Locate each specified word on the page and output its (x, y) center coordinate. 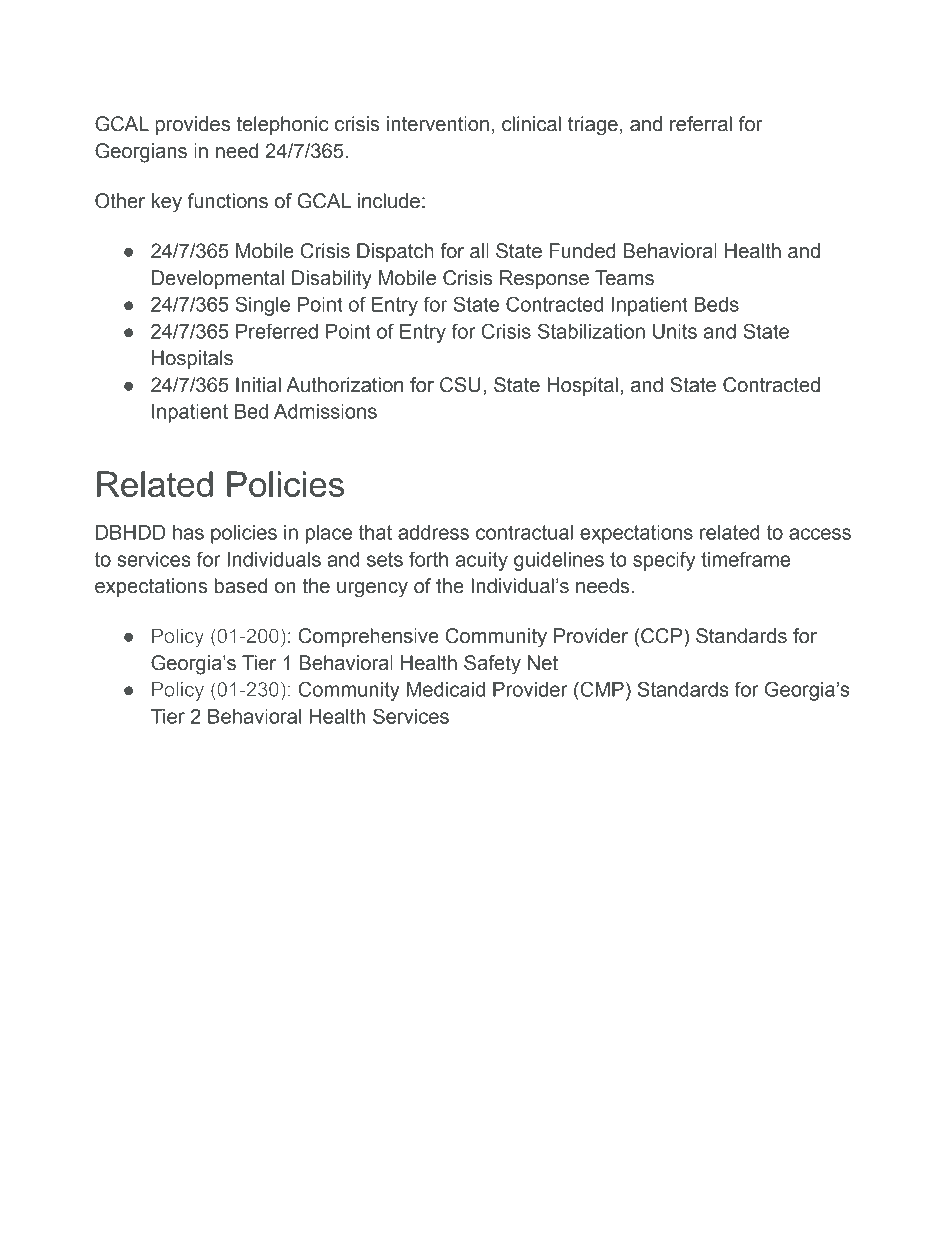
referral (701, 124)
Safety (492, 665)
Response (544, 279)
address (433, 532)
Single (262, 306)
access (820, 534)
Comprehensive (368, 637)
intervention (438, 124)
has (188, 532)
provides (192, 125)
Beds (716, 304)
